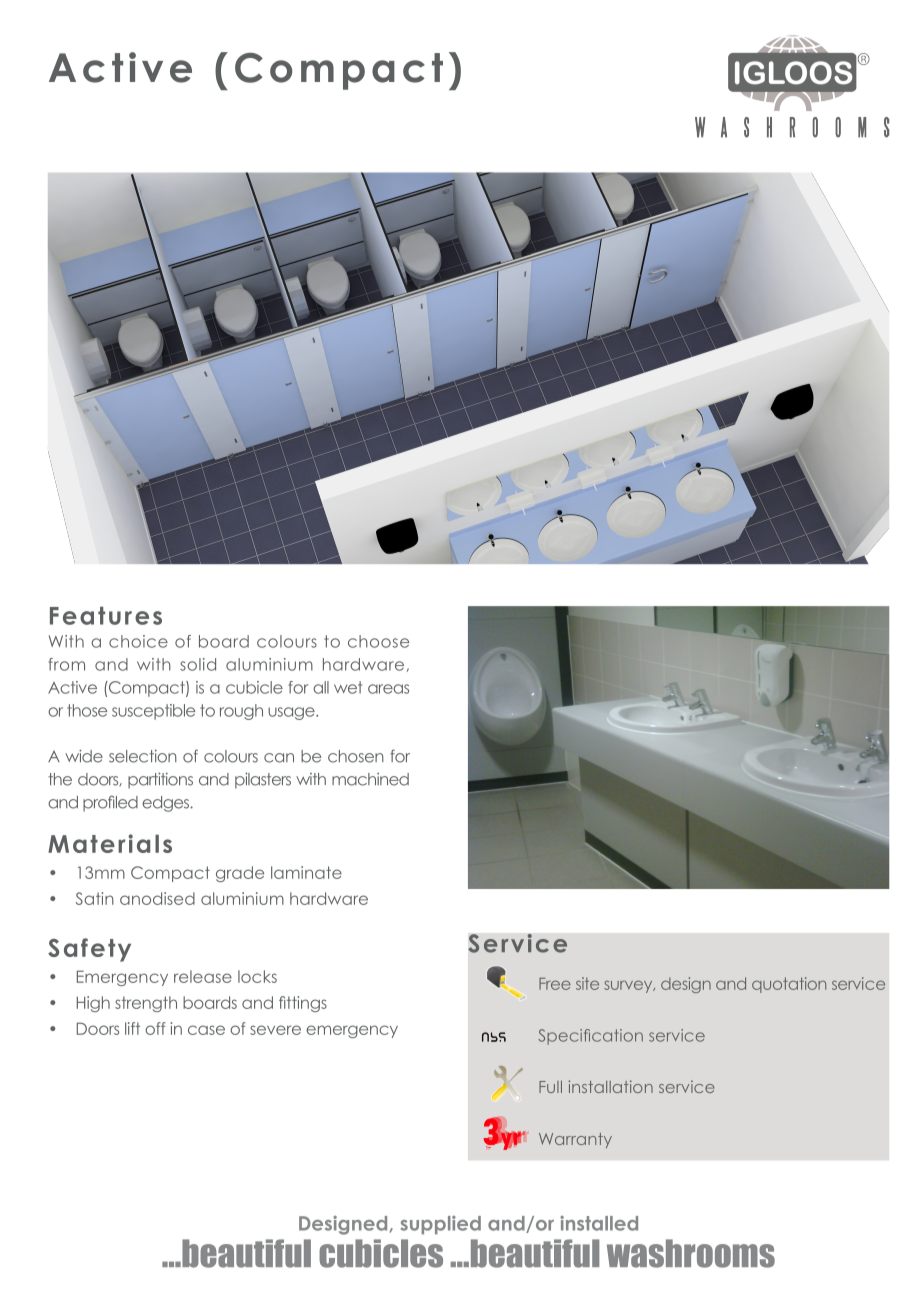  What do you see at coordinates (138, 641) in the screenshot?
I see `choice` at bounding box center [138, 641].
